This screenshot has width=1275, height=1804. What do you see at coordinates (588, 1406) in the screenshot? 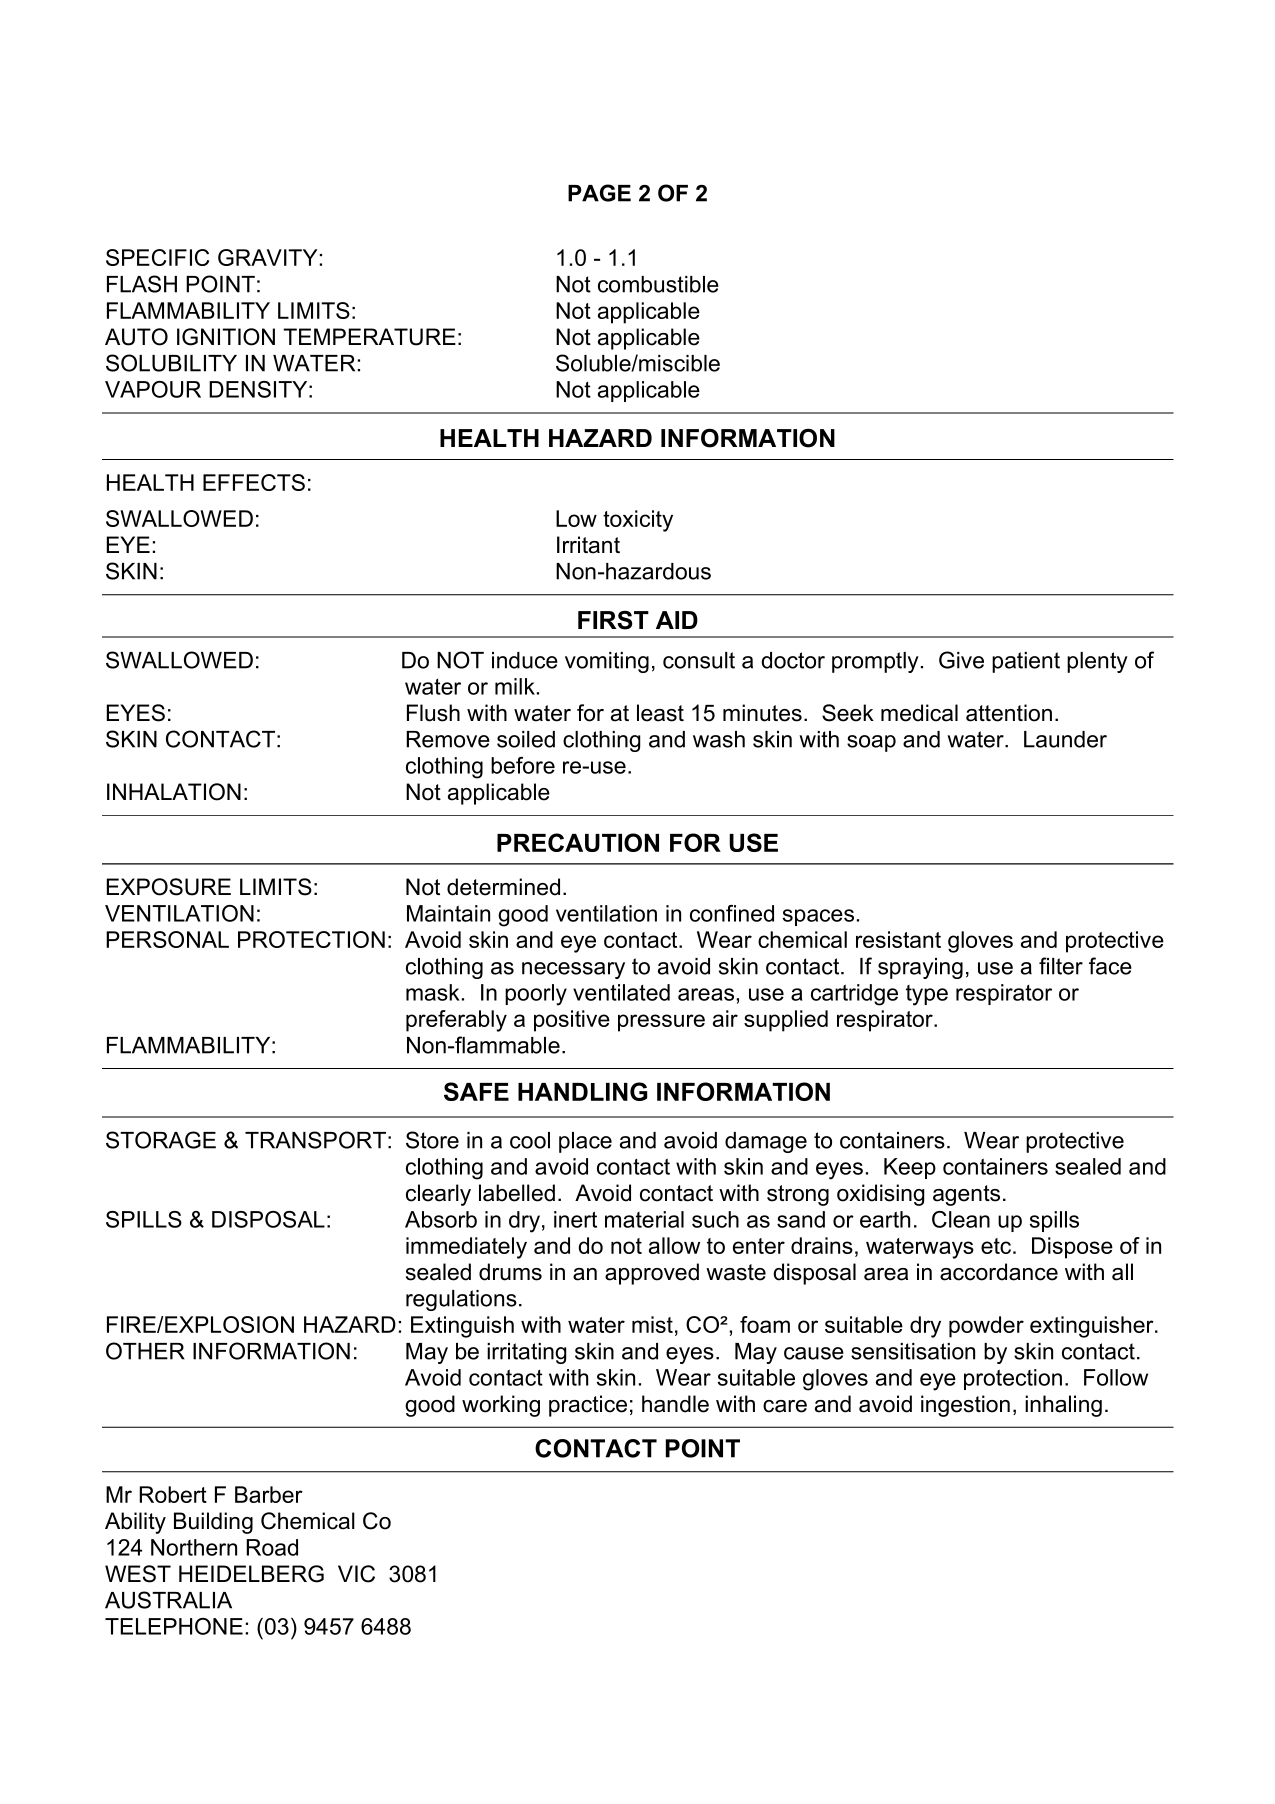
I see `practice` at bounding box center [588, 1406].
